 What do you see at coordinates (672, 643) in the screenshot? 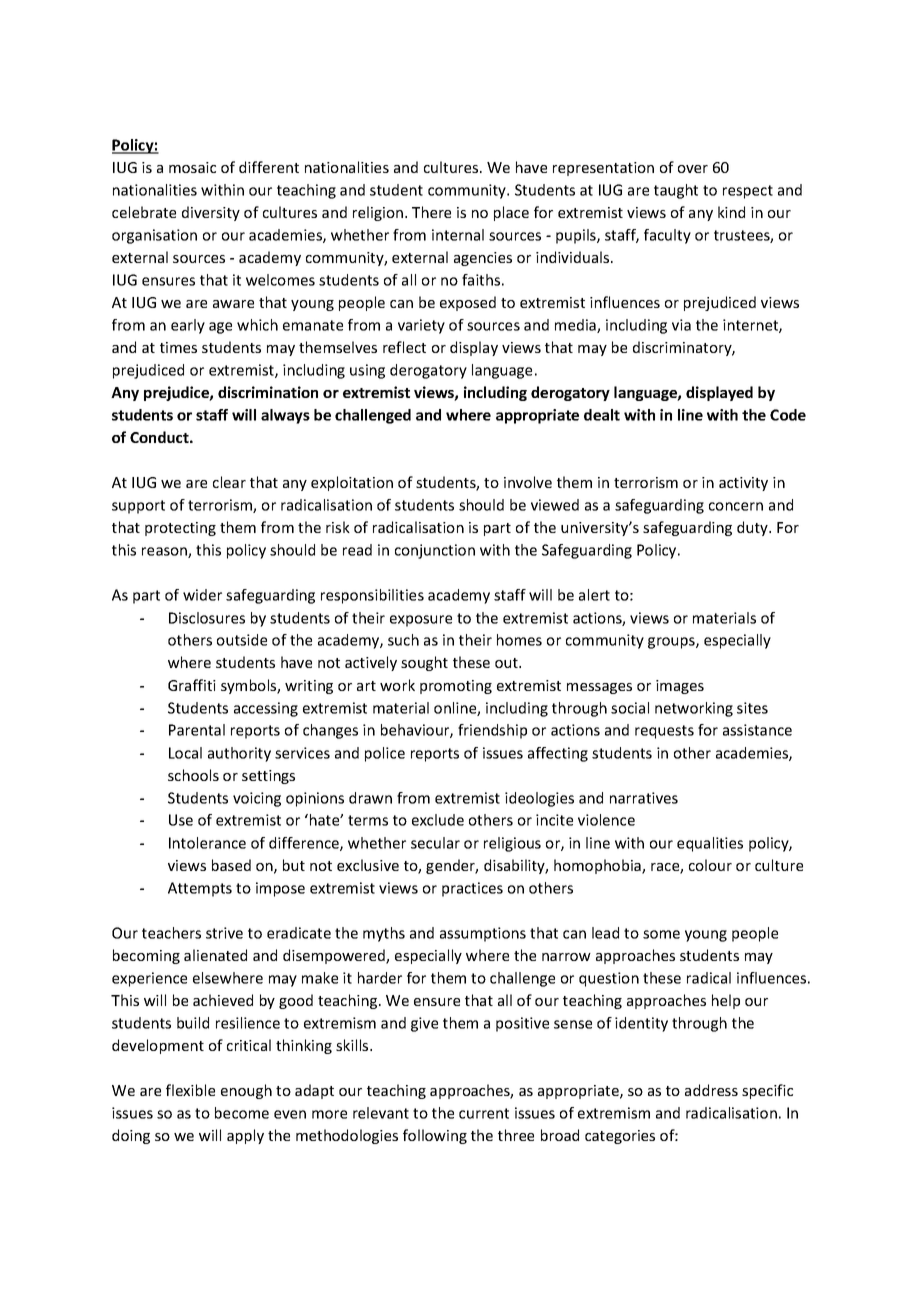
I see `groups` at bounding box center [672, 643].
